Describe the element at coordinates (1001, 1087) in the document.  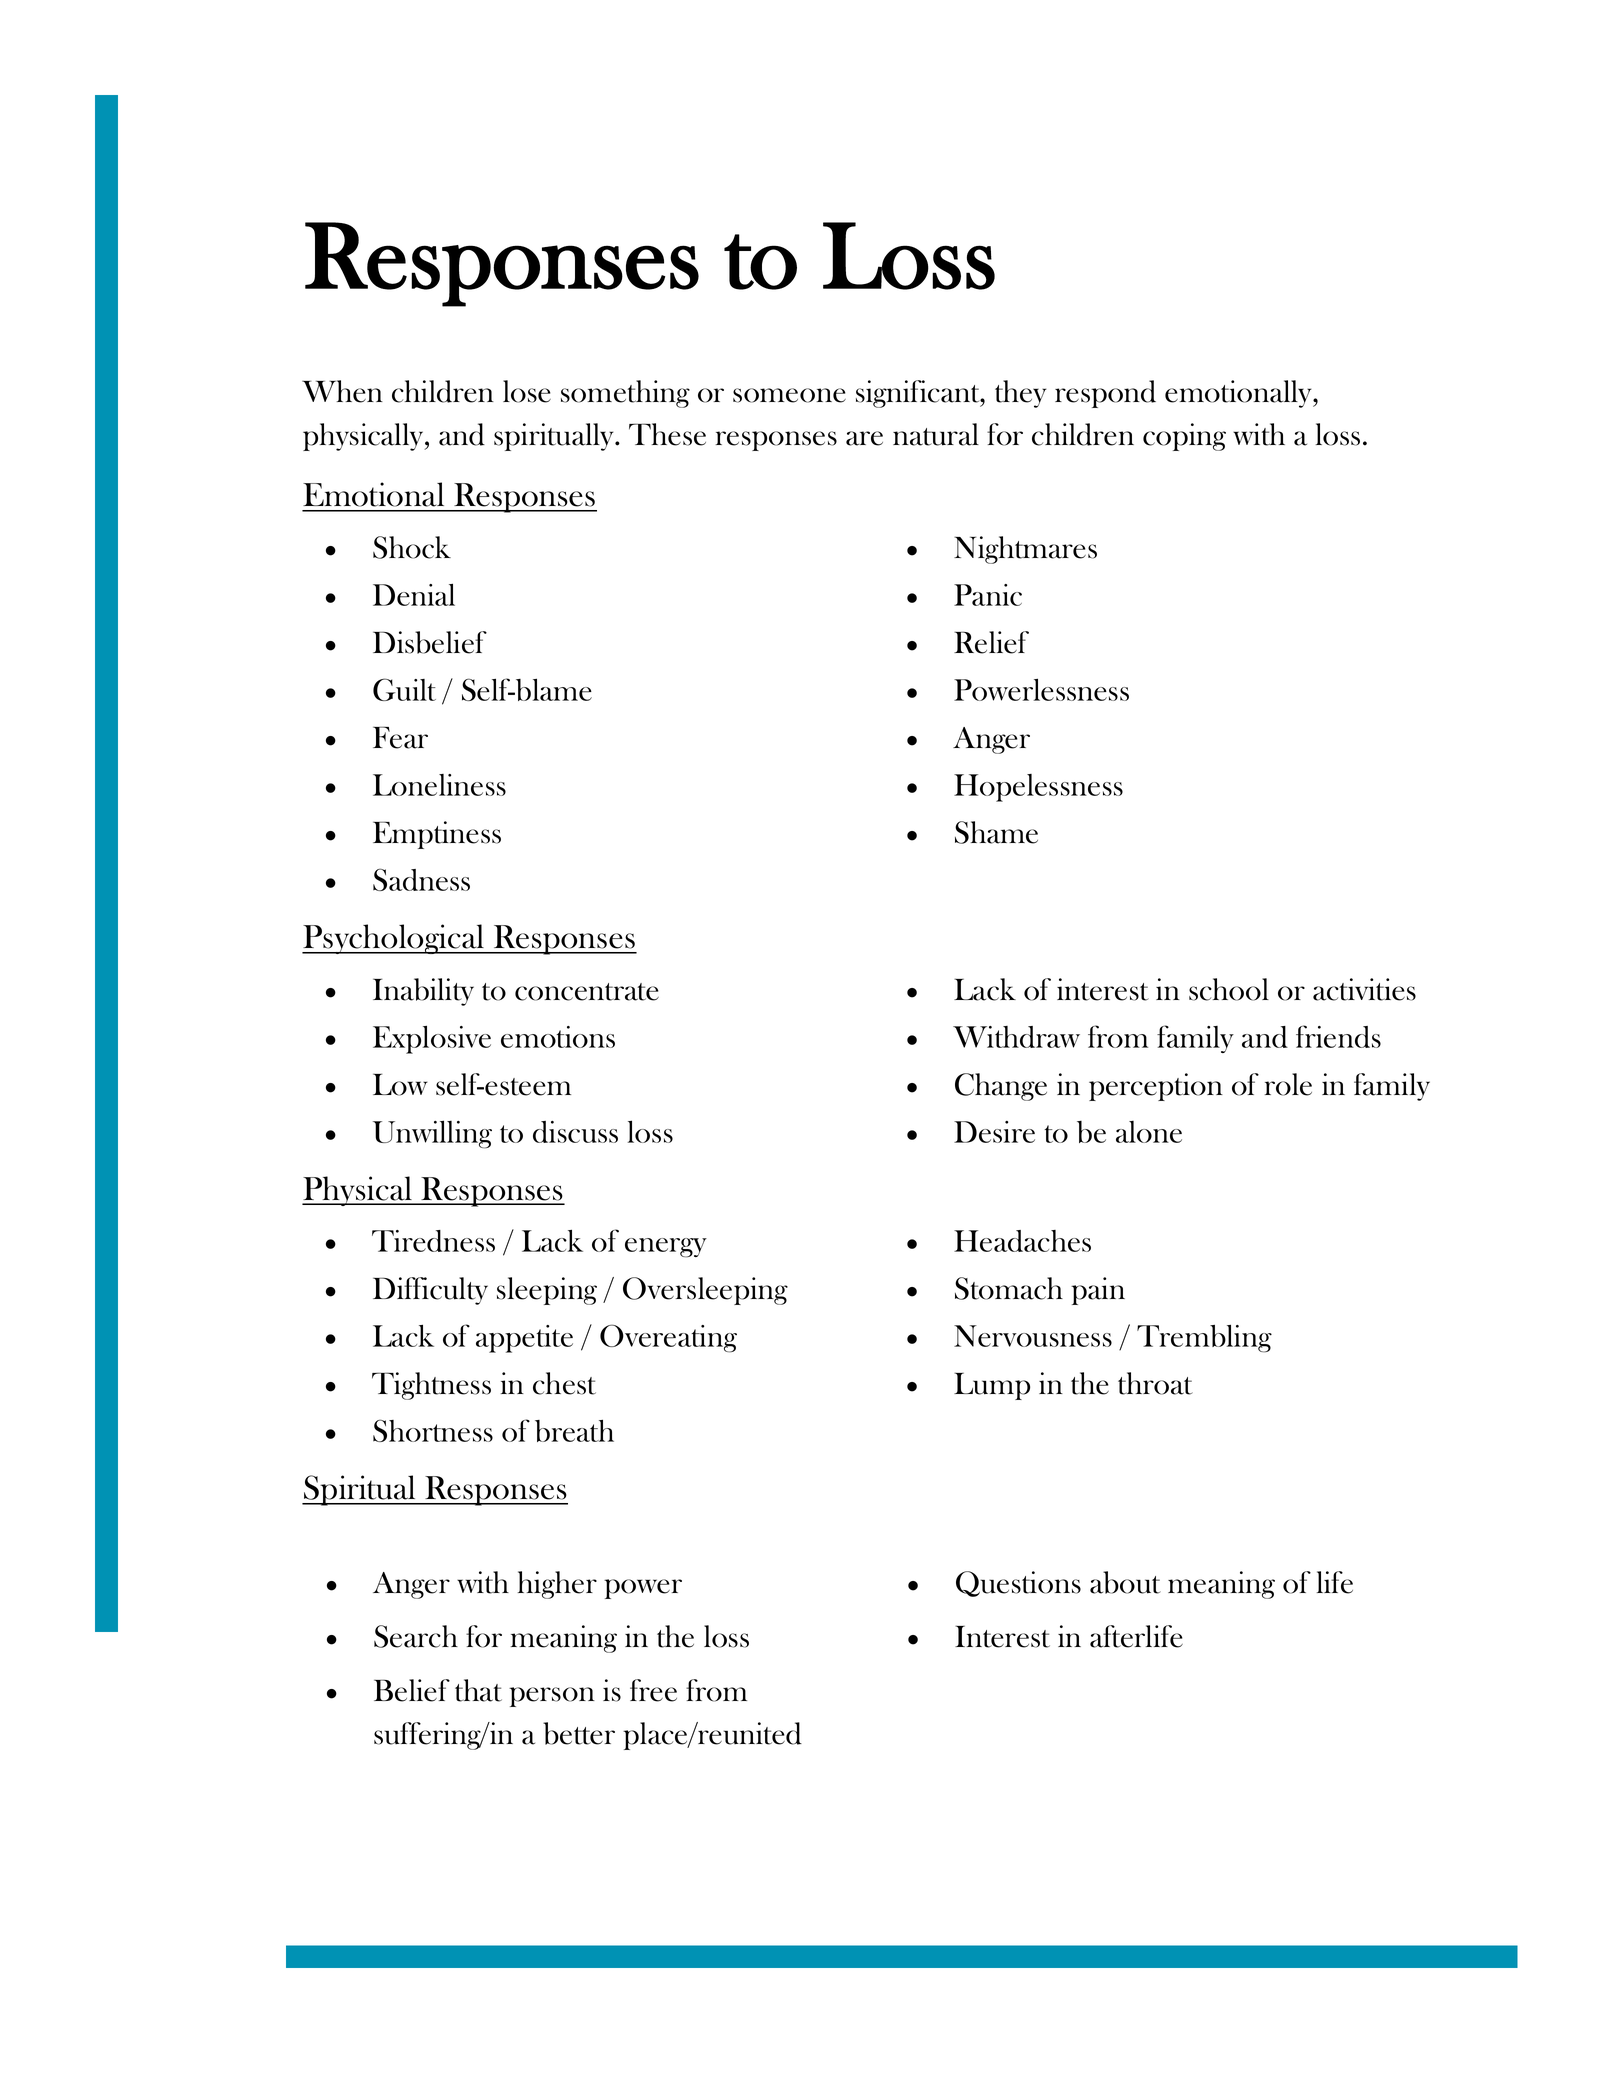
I see `Change` at that location.
